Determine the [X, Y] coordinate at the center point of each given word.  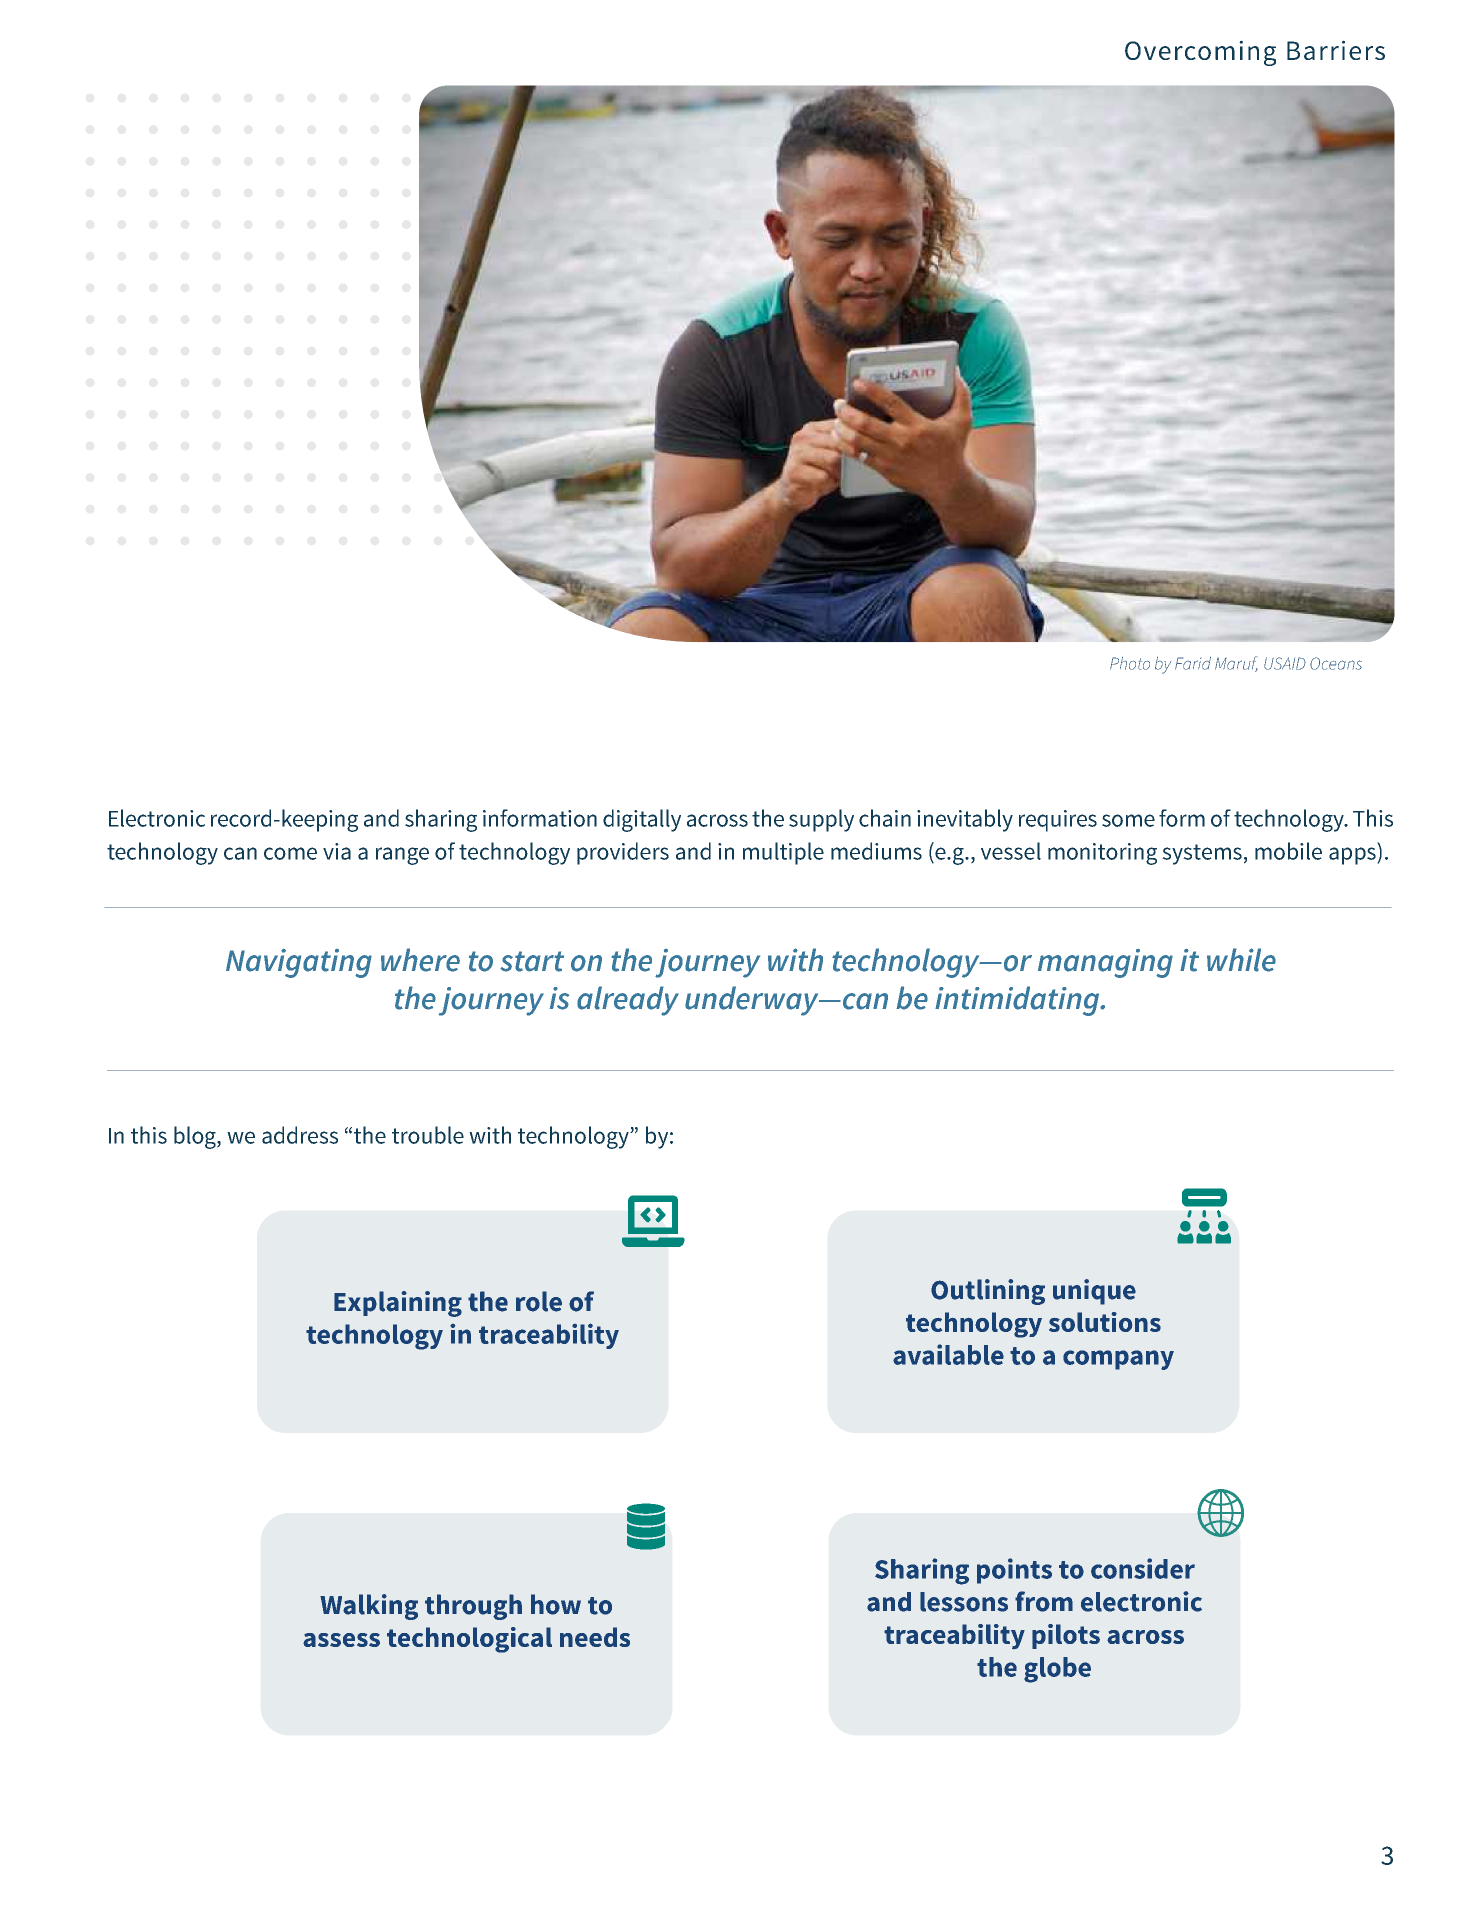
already [628, 1001]
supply [821, 820]
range [402, 856]
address [300, 1135]
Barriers [1336, 50]
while [1241, 960]
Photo [1130, 663]
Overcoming [1200, 53]
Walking [369, 1607]
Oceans [1336, 663]
